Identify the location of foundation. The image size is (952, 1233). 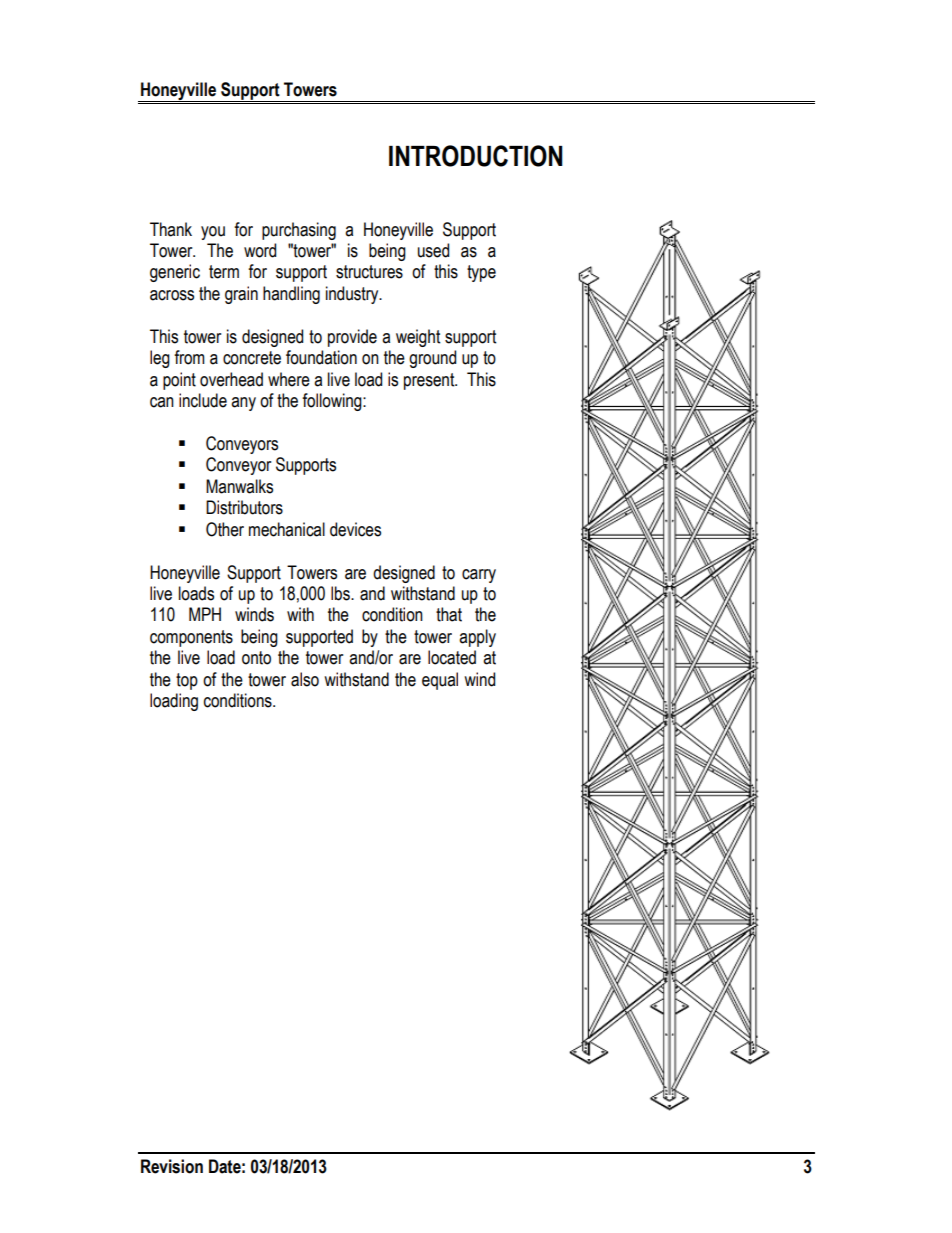
(321, 357).
